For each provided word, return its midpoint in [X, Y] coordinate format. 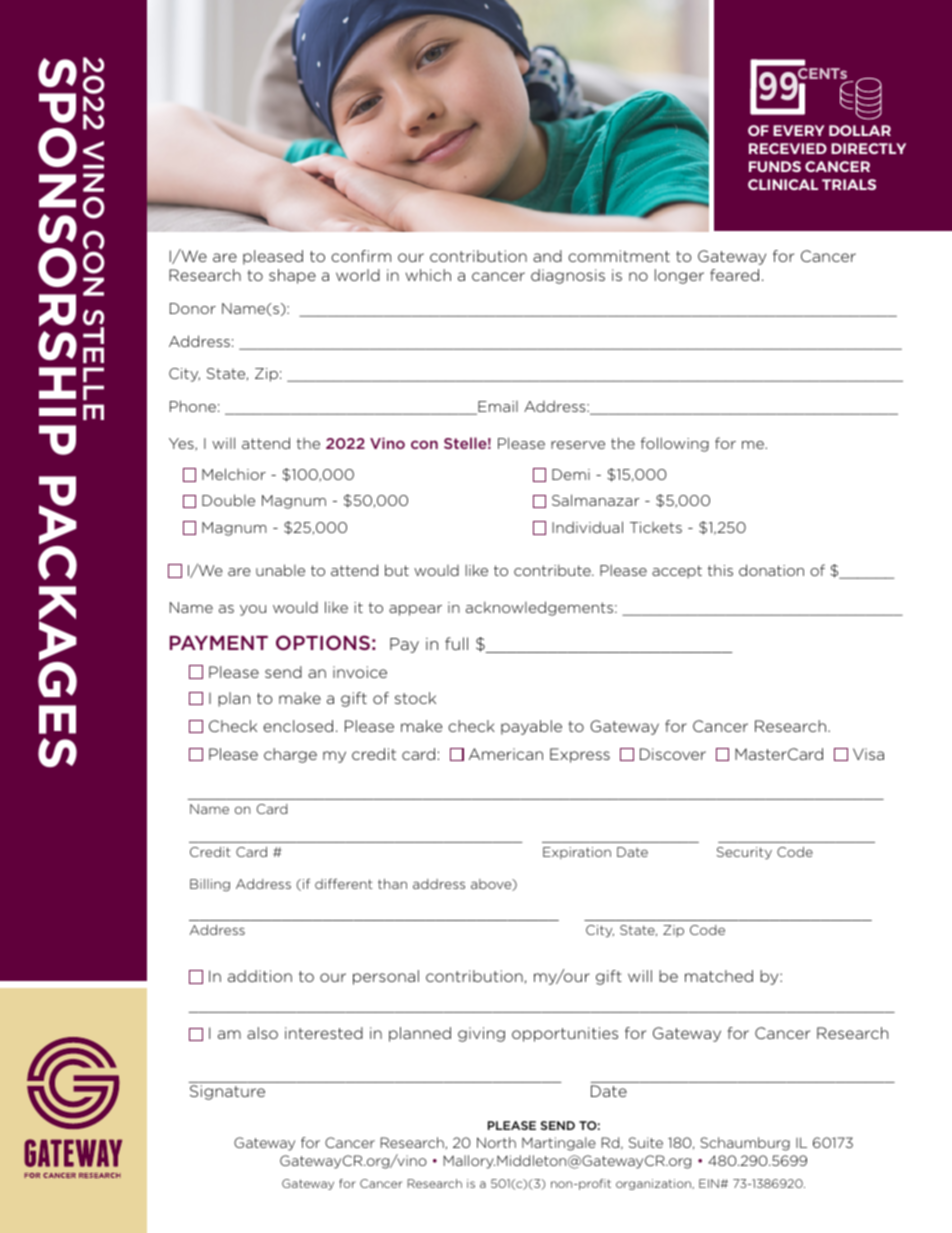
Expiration [577, 853]
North [496, 1142]
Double [228, 500]
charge [290, 755]
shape [292, 276]
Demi [571, 474]
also [262, 1033]
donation [771, 570]
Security [744, 853]
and [547, 256]
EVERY [799, 130]
